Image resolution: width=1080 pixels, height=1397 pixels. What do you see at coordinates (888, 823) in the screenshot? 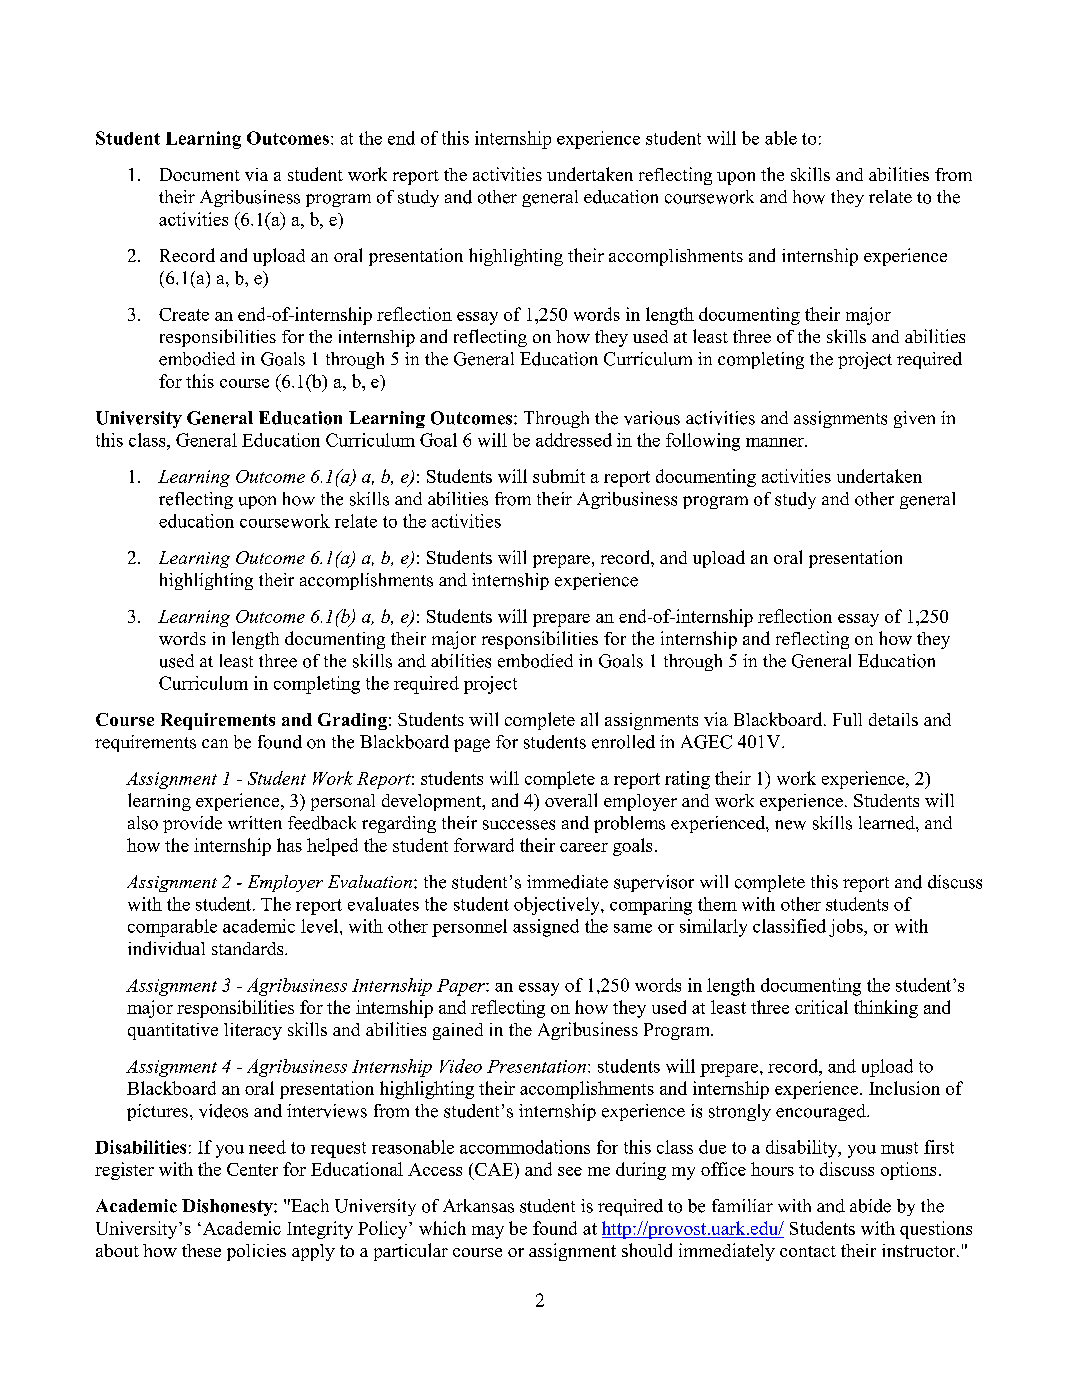
I see `learned` at bounding box center [888, 823].
